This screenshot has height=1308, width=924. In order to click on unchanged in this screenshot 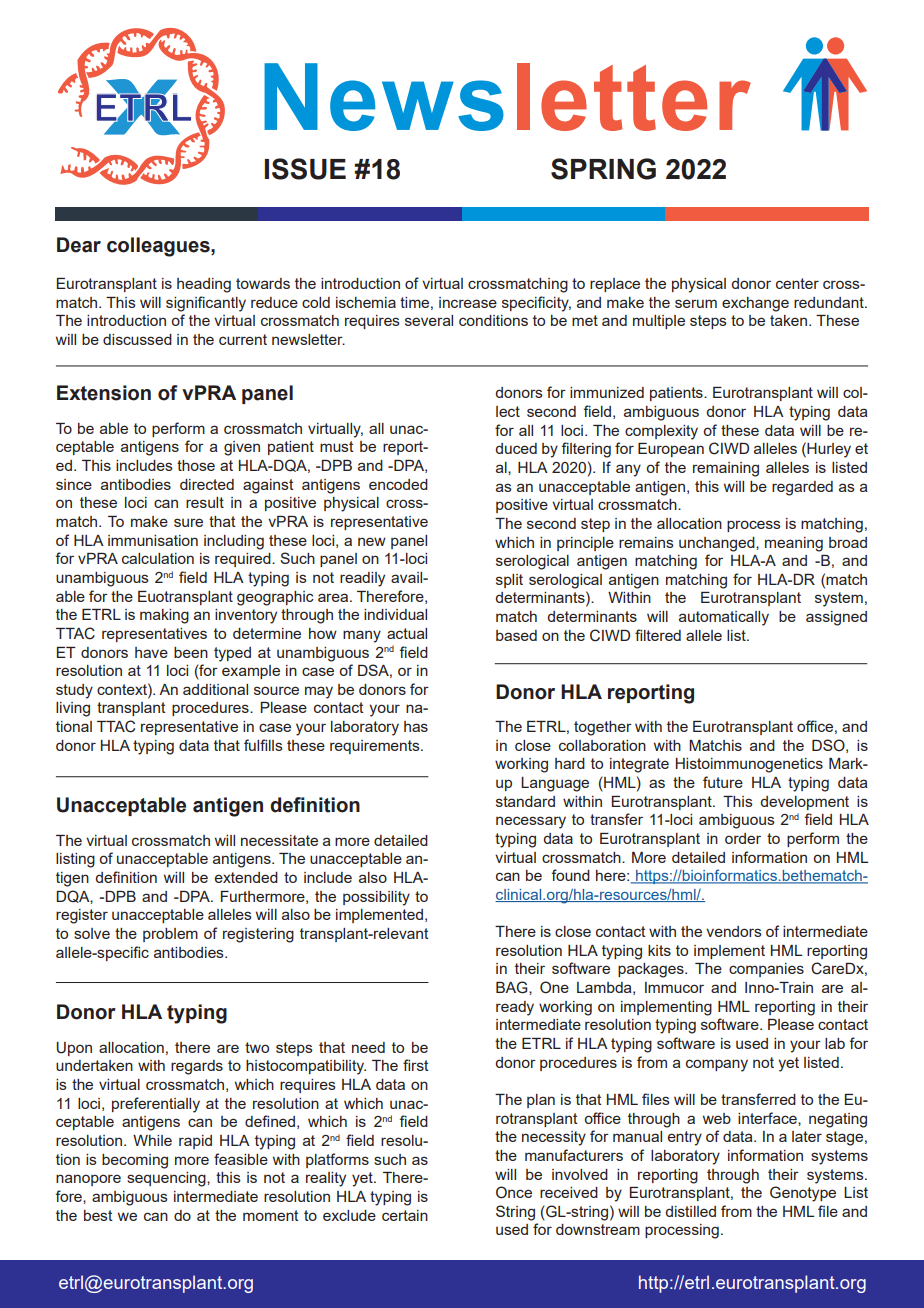, I will do `click(718, 544)`.
